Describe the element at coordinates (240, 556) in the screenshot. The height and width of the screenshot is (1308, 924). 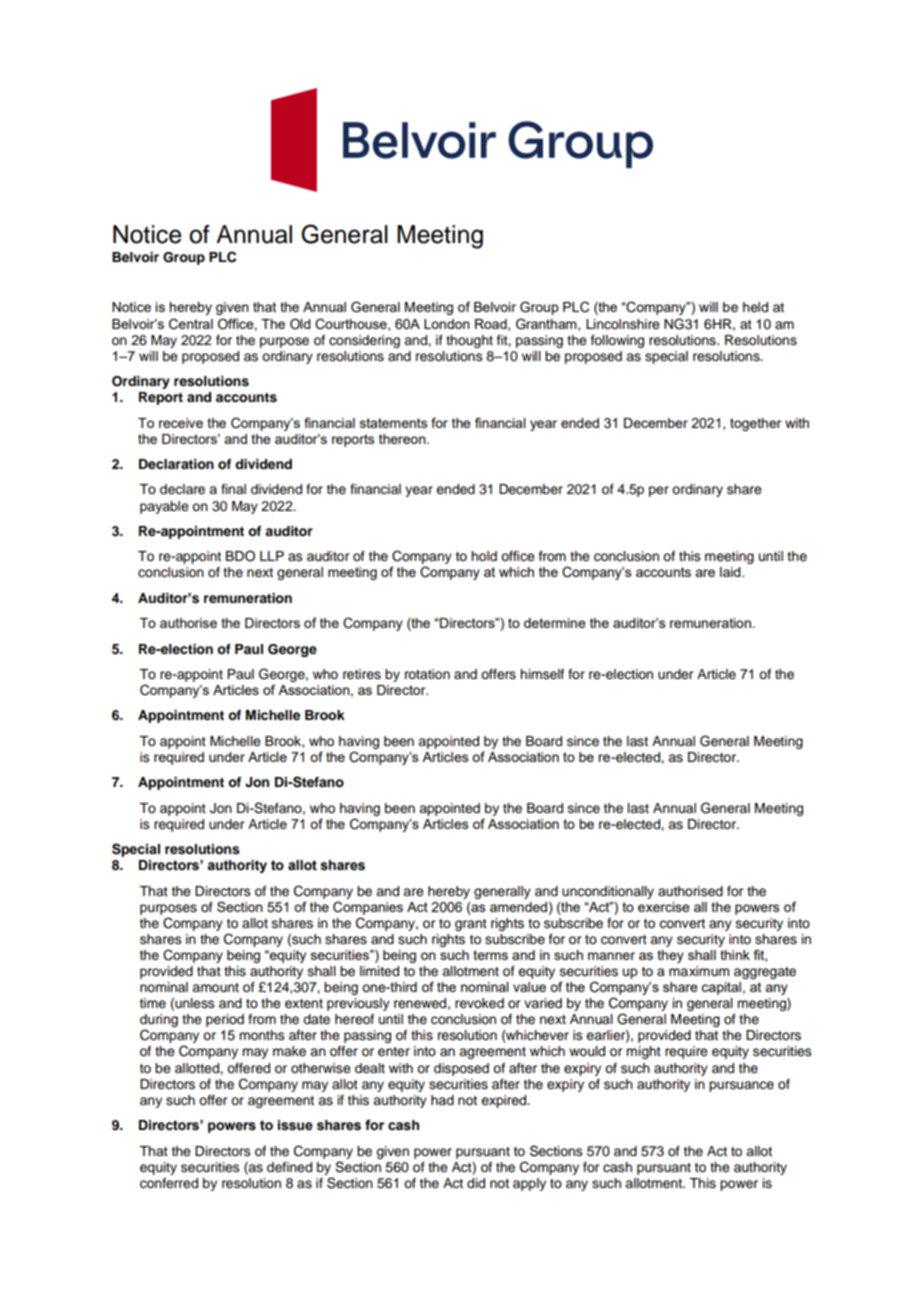
I see `BDO` at that location.
